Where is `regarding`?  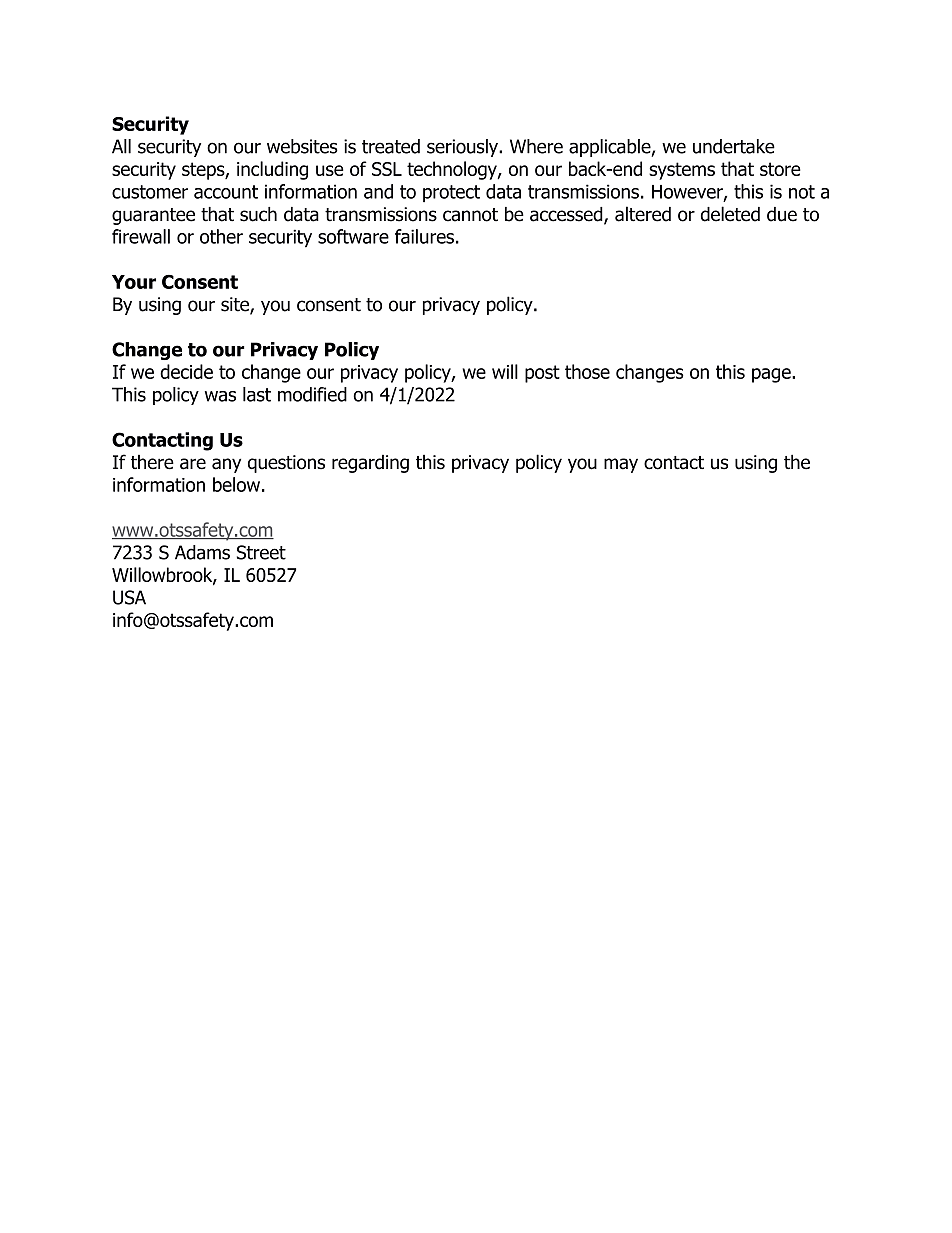
regarding is located at coordinates (370, 463).
